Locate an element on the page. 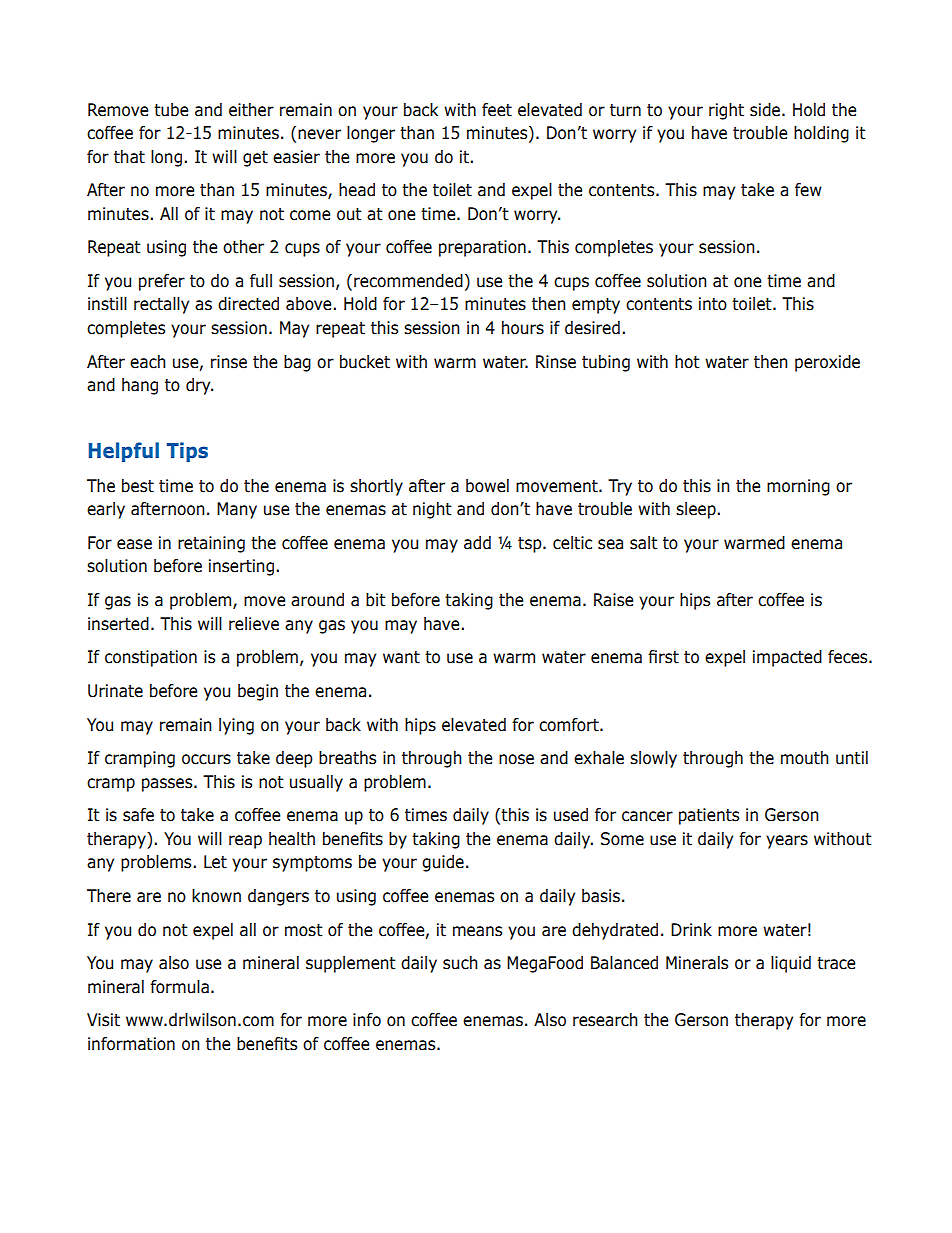  morning is located at coordinates (798, 487).
